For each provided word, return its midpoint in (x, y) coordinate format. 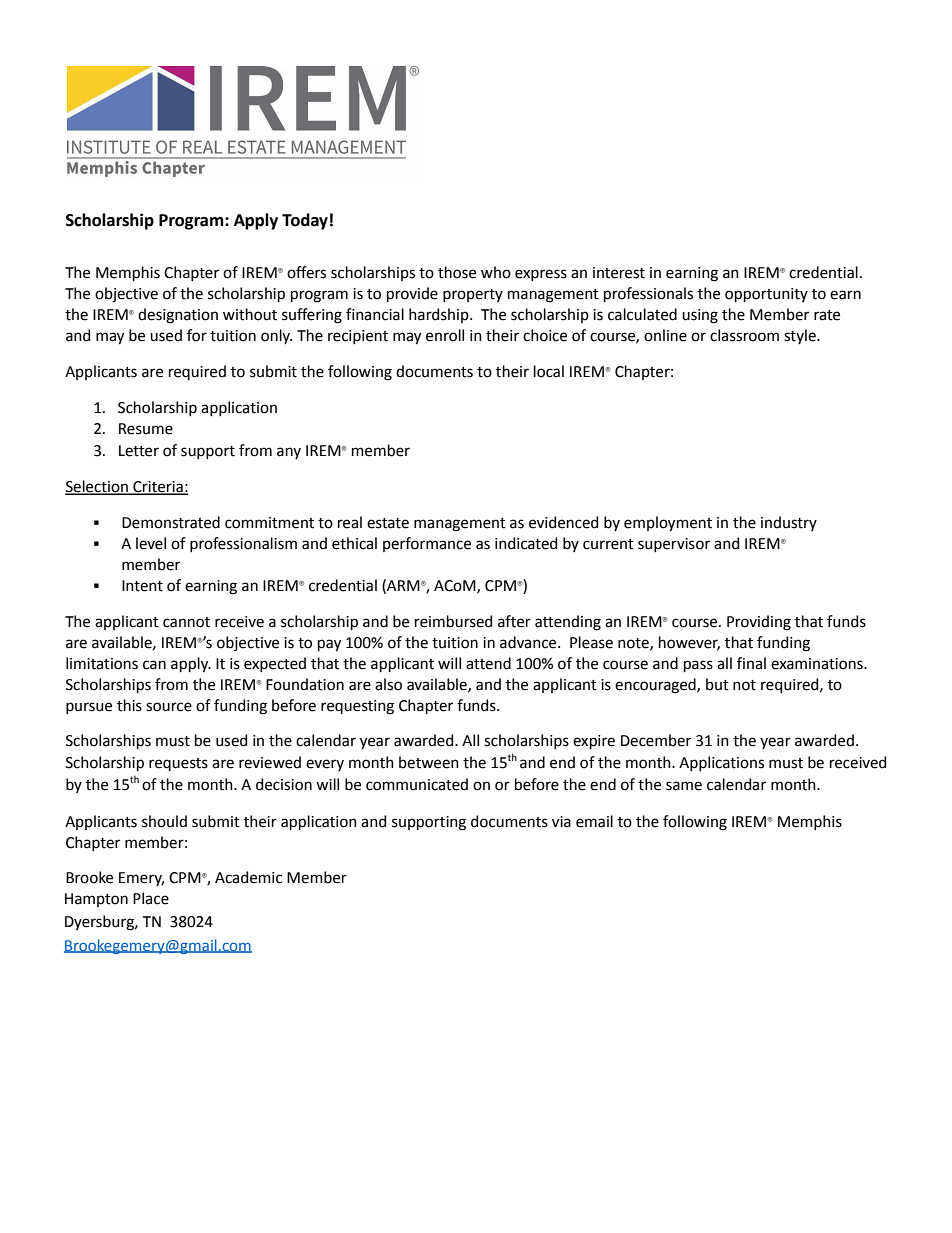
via (561, 822)
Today (305, 221)
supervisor (674, 545)
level (151, 543)
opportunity (766, 295)
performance (427, 544)
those (457, 272)
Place (151, 898)
